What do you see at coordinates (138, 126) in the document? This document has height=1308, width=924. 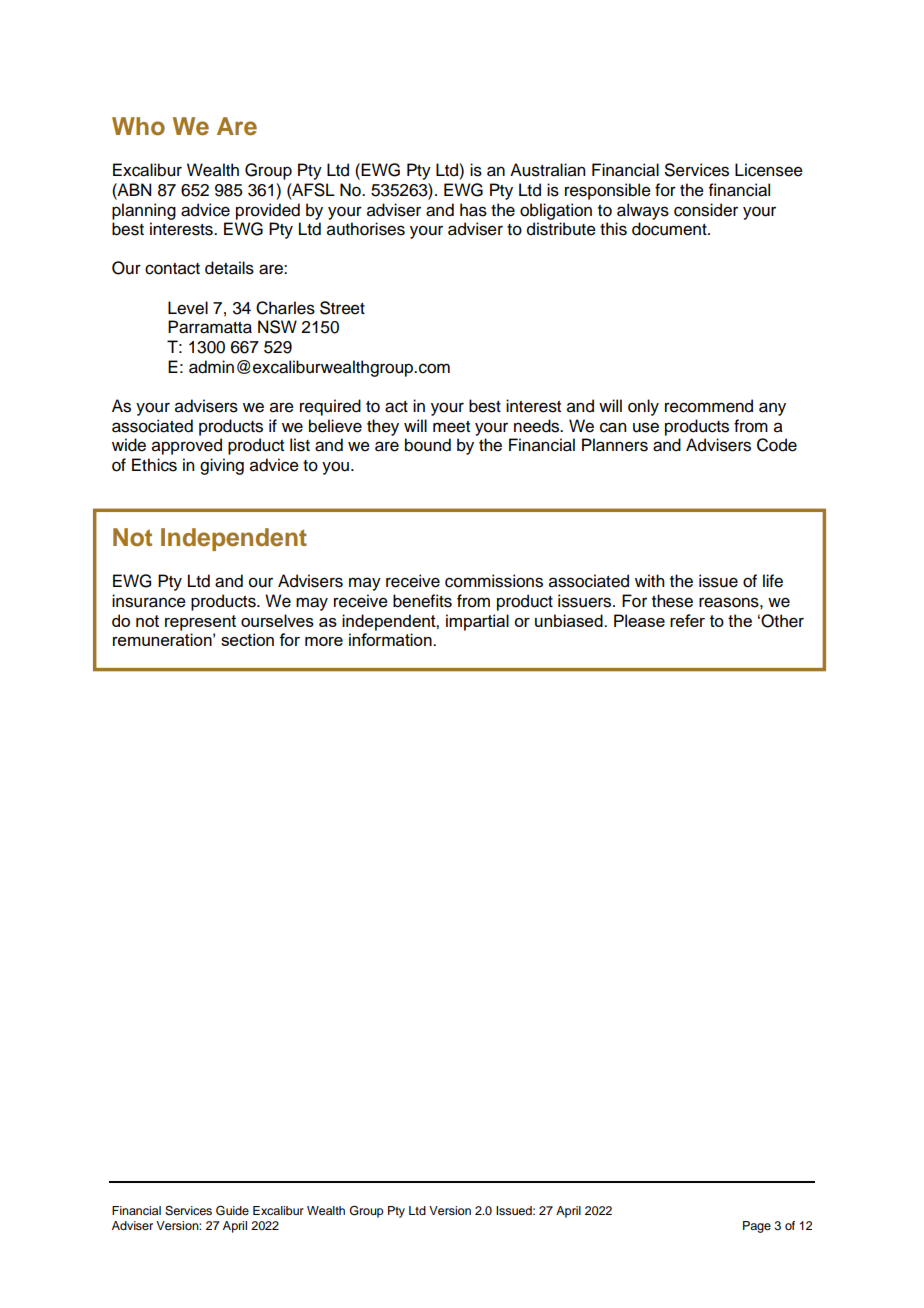 I see `Who` at bounding box center [138, 126].
